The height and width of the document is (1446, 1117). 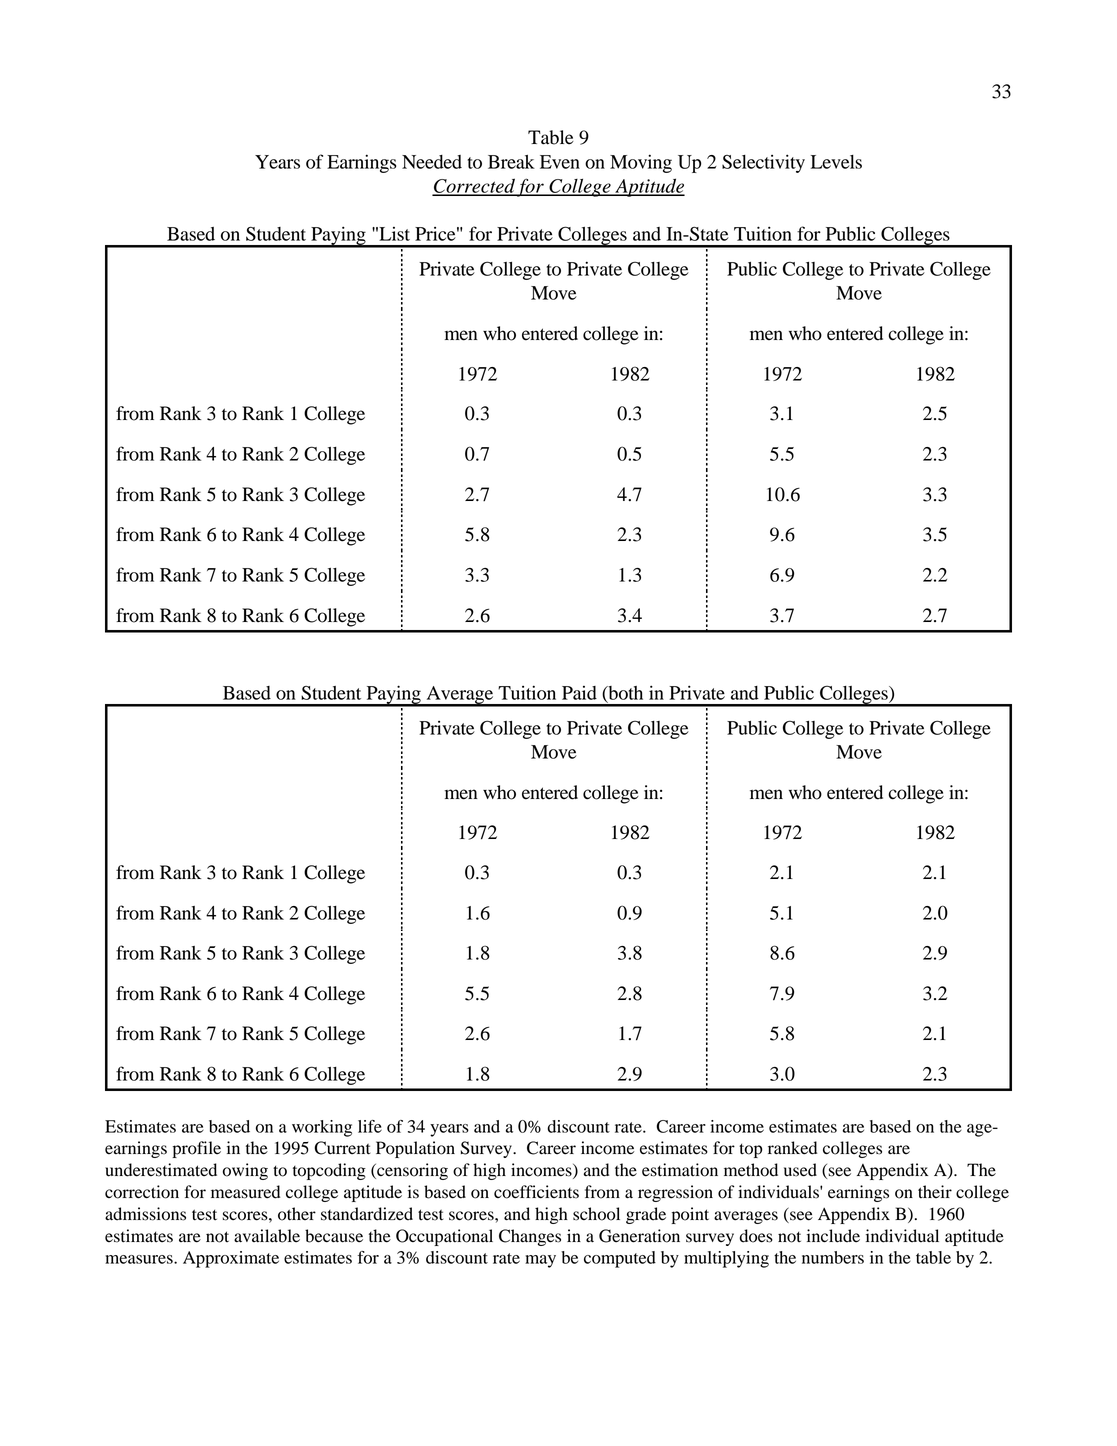 What do you see at coordinates (579, 693) in the document?
I see `Paid` at bounding box center [579, 693].
